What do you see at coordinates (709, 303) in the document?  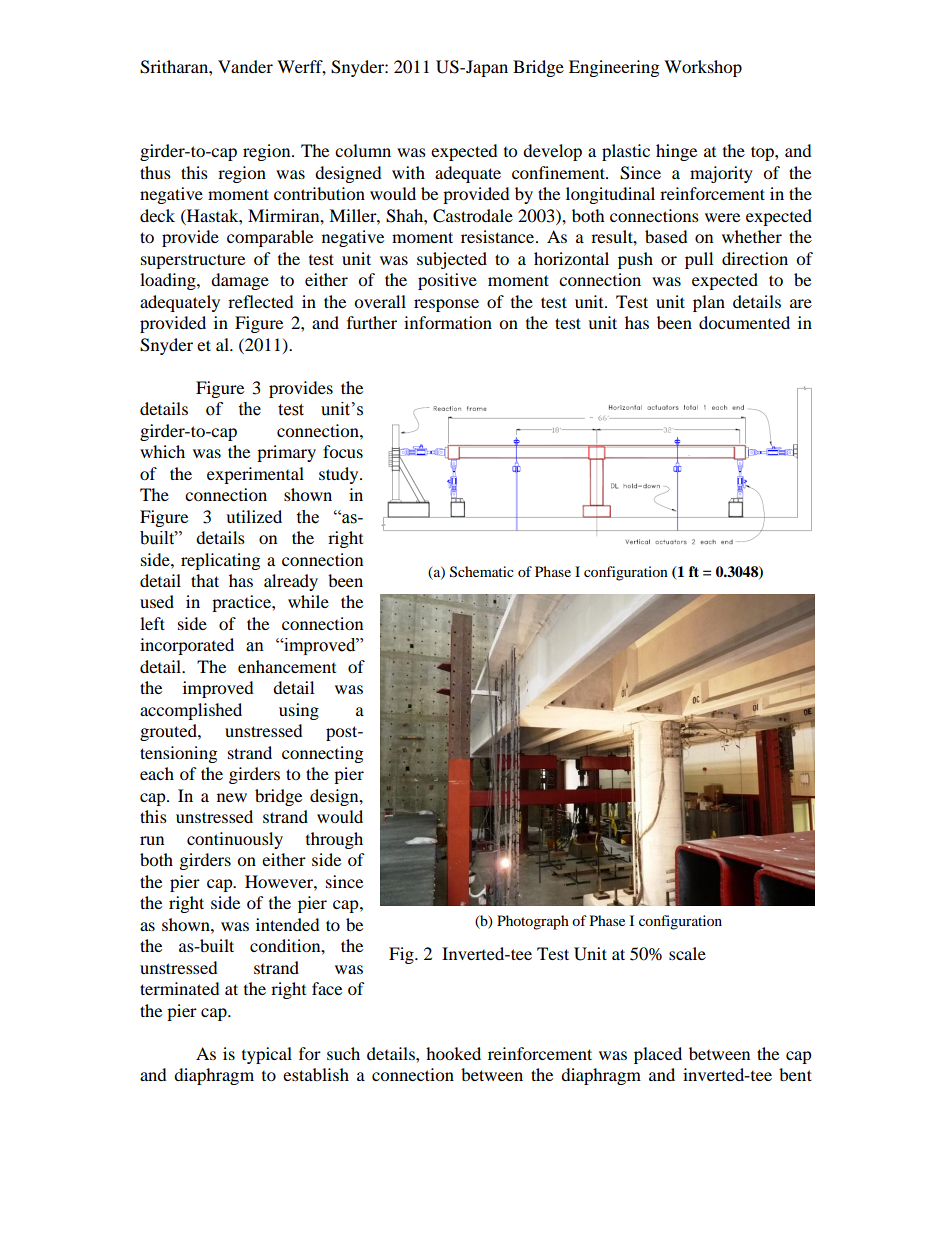 I see `plan` at bounding box center [709, 303].
